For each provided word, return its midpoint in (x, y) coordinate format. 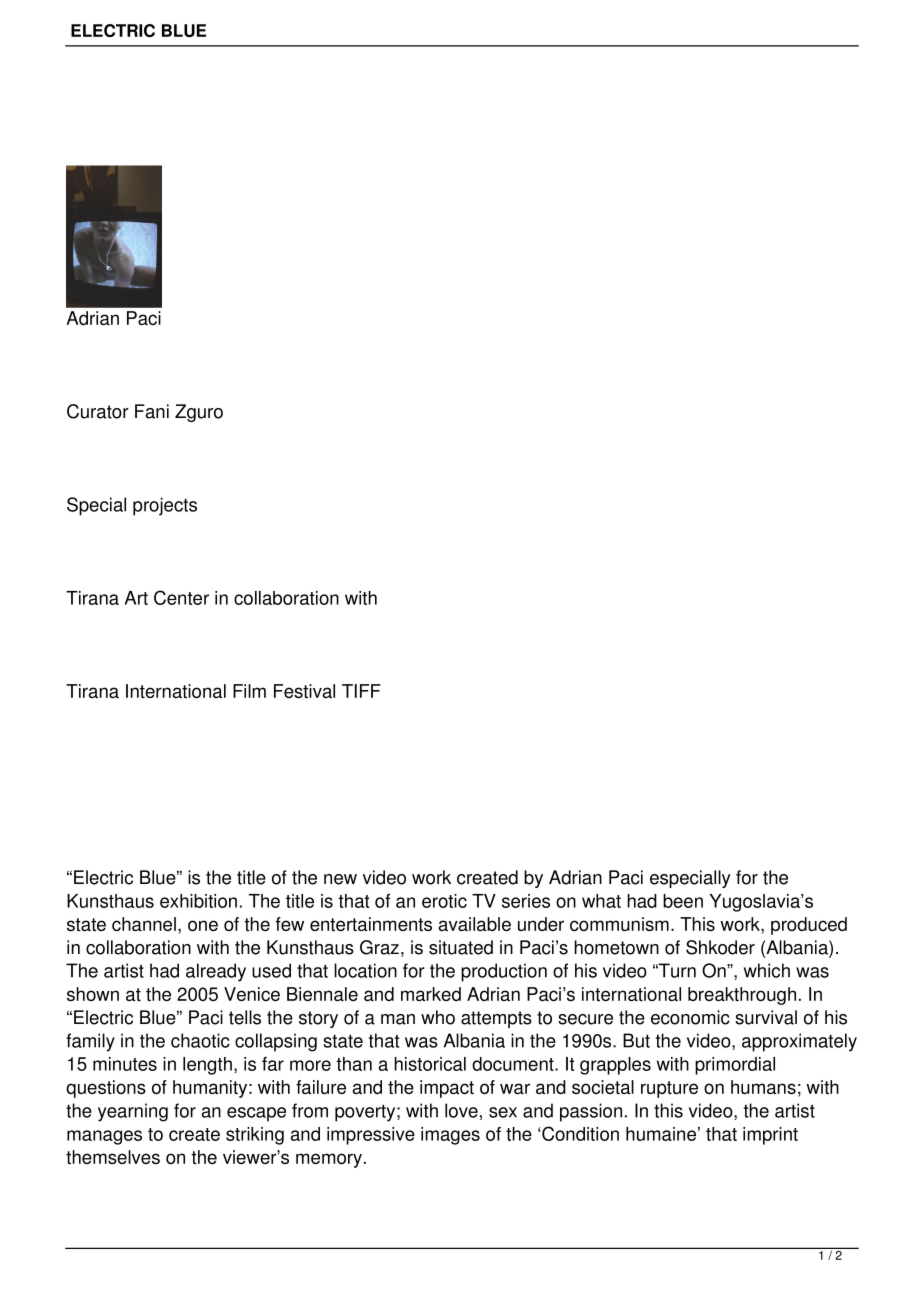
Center (181, 597)
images (450, 1136)
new (340, 879)
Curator (98, 411)
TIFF (361, 691)
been (683, 901)
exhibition (198, 901)
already (216, 972)
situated (461, 947)
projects (165, 506)
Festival (304, 691)
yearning (133, 1112)
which (767, 970)
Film (249, 691)
